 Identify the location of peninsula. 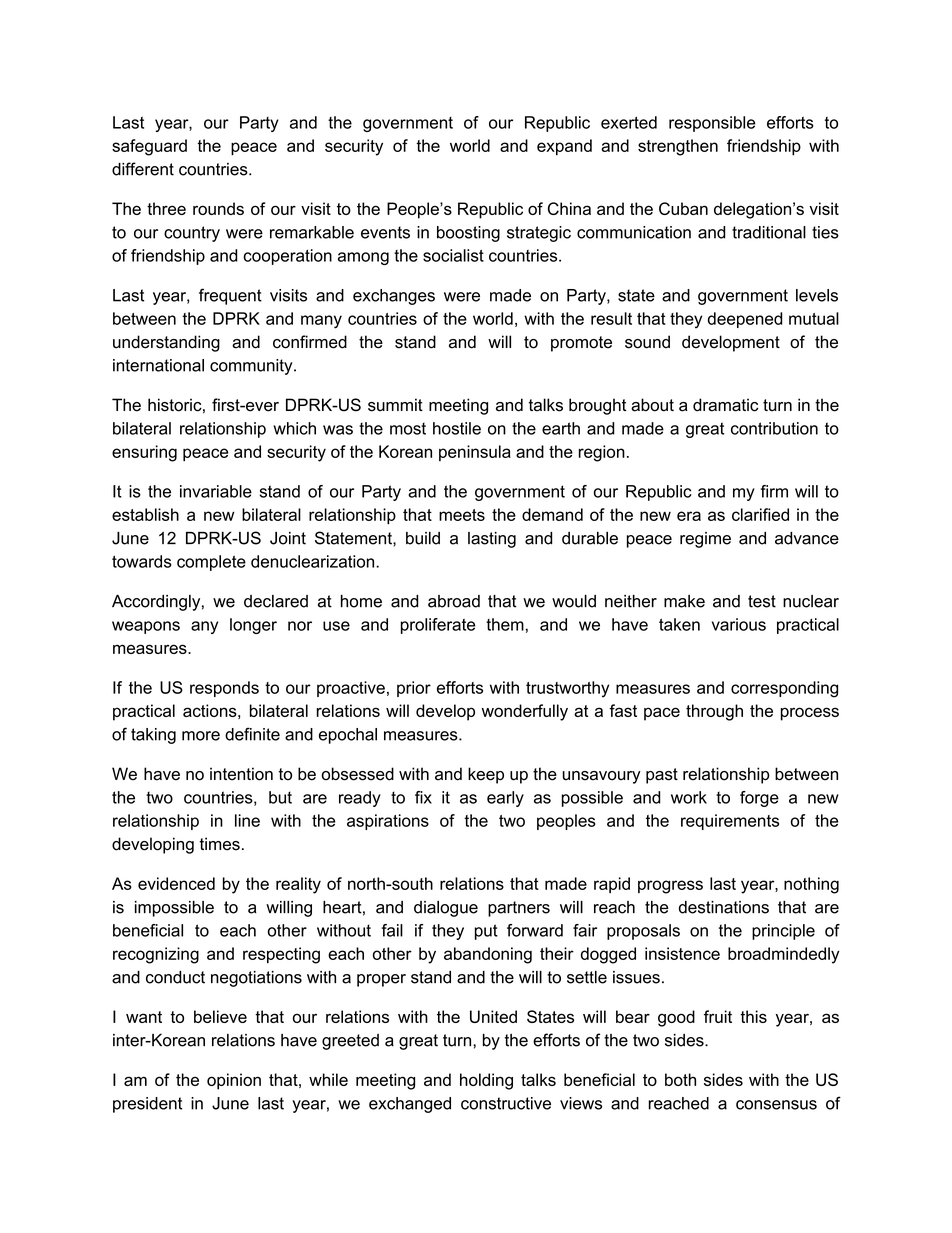
(475, 453).
